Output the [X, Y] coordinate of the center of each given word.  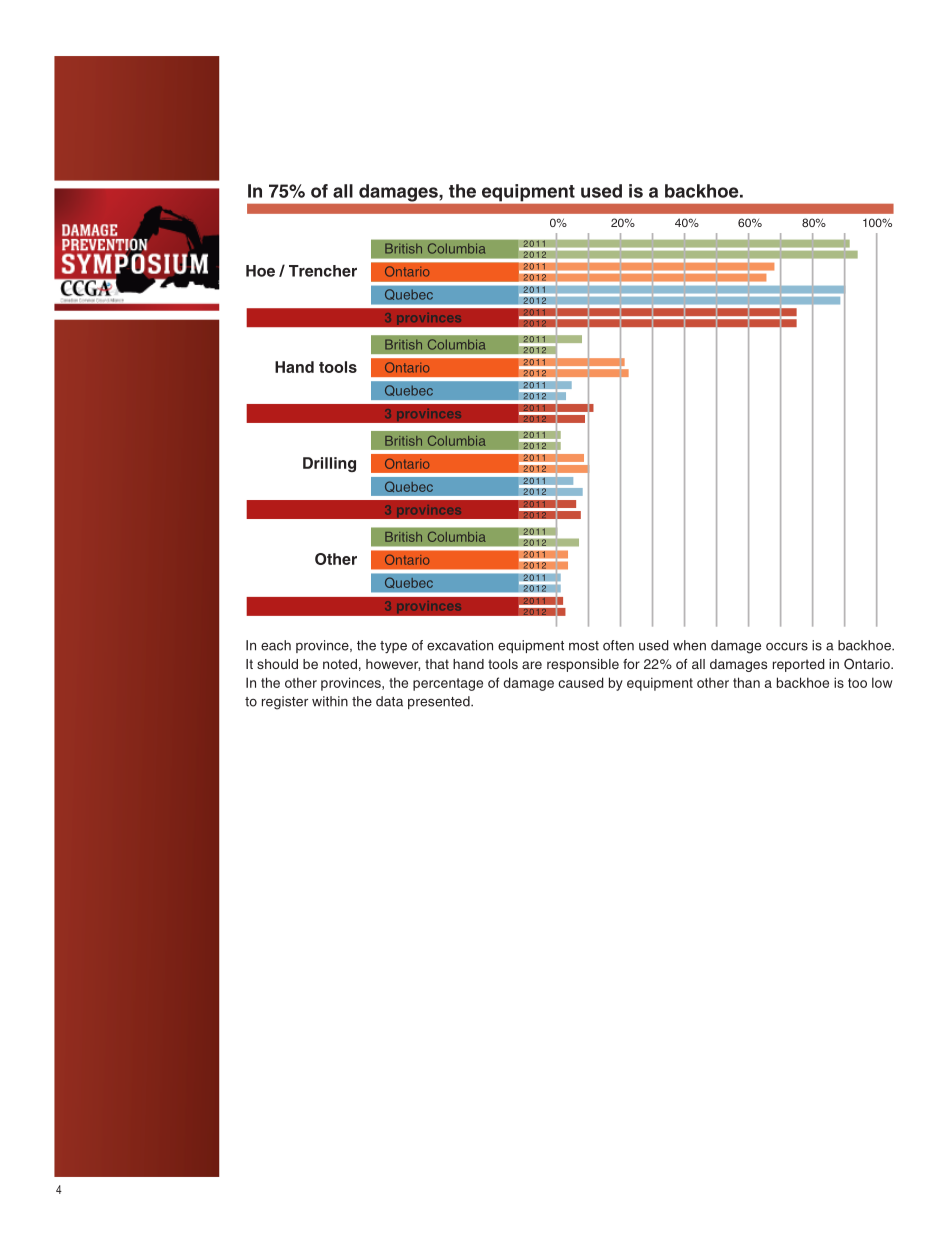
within [330, 701]
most [584, 646]
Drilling [329, 464]
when [689, 645]
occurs [787, 646]
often [618, 645]
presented [440, 702]
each [276, 645]
